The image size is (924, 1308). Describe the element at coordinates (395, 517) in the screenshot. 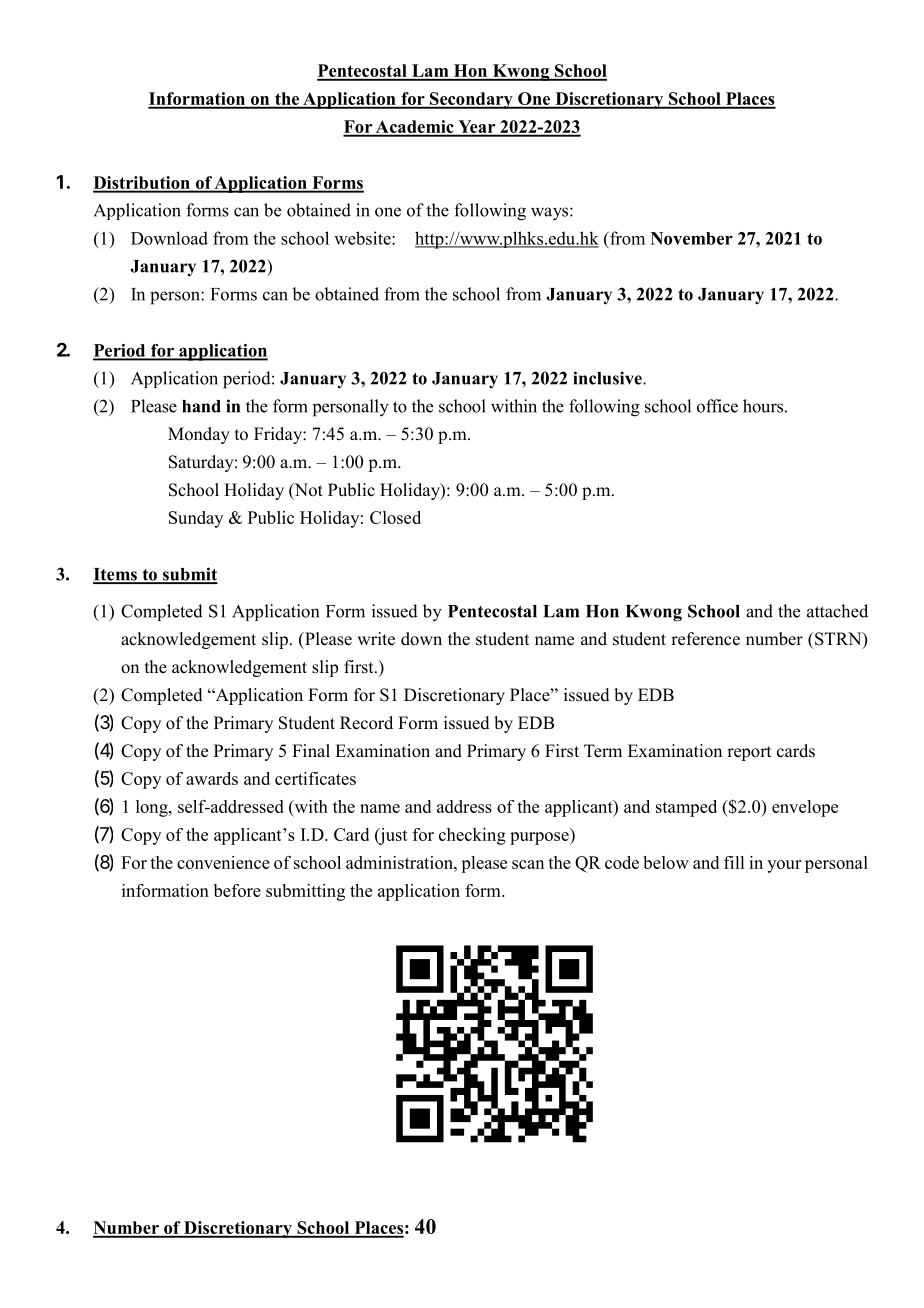

I see `Closed` at that location.
